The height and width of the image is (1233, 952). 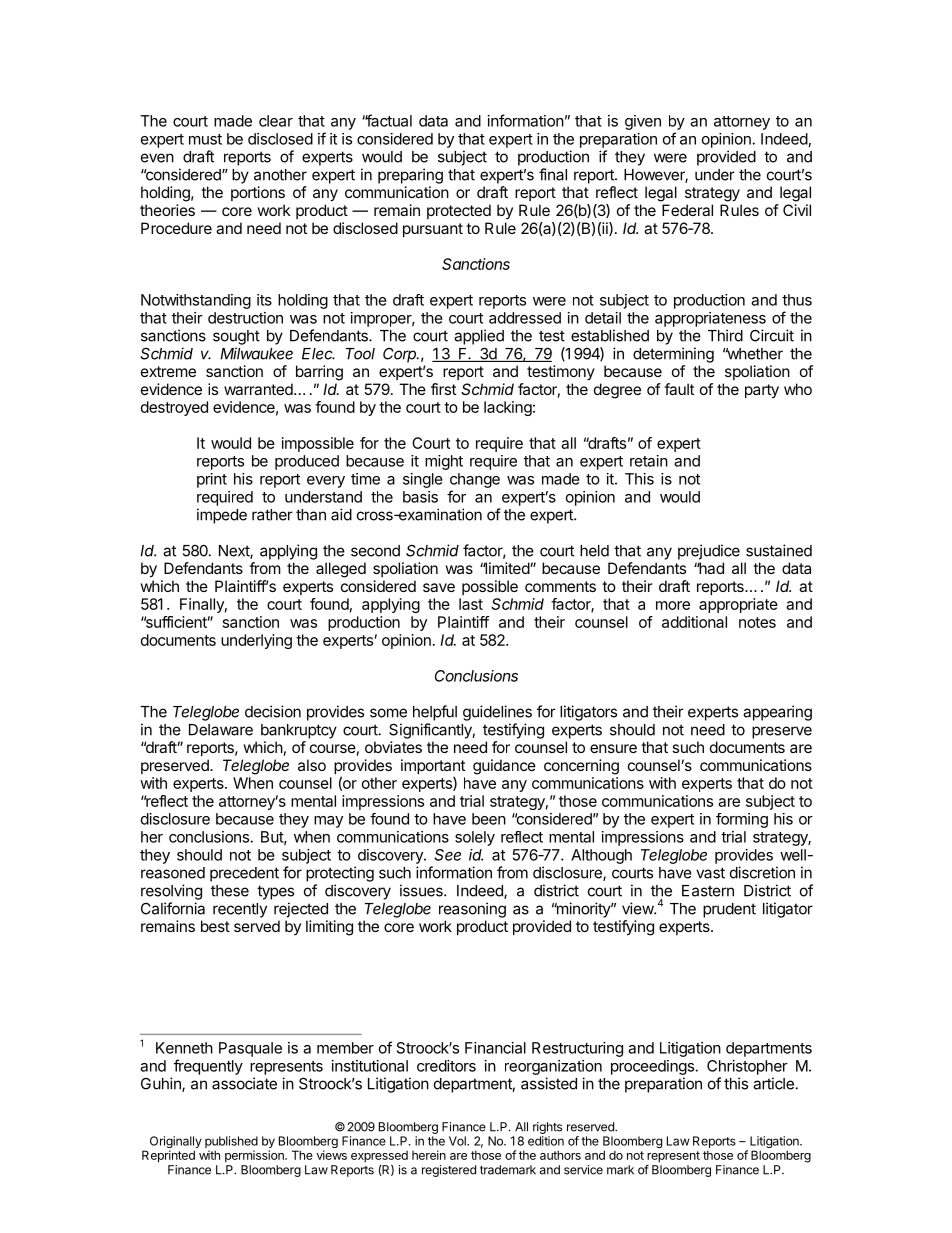 What do you see at coordinates (687, 210) in the image?
I see `Federal` at bounding box center [687, 210].
